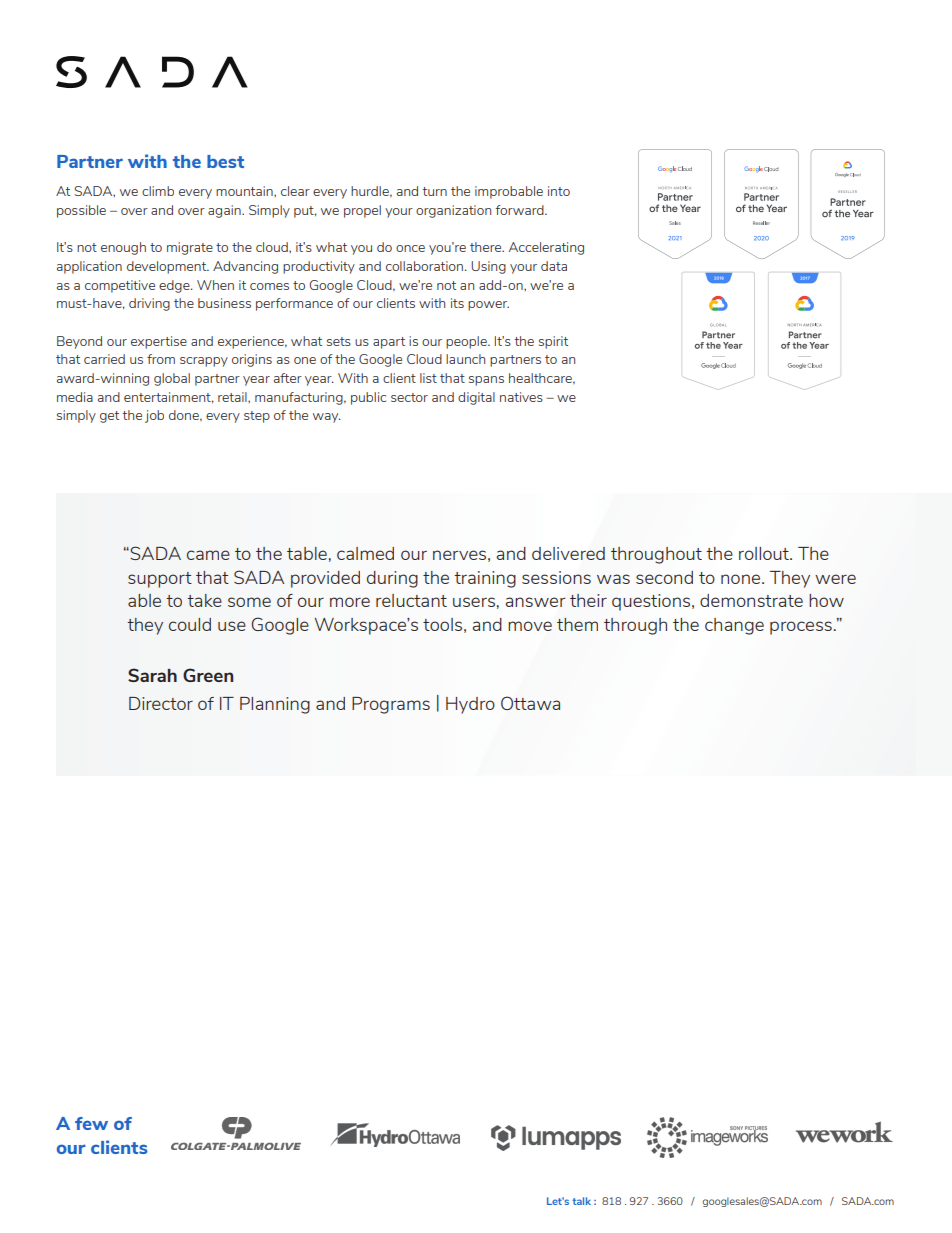  I want to click on Hydro, so click(470, 705).
